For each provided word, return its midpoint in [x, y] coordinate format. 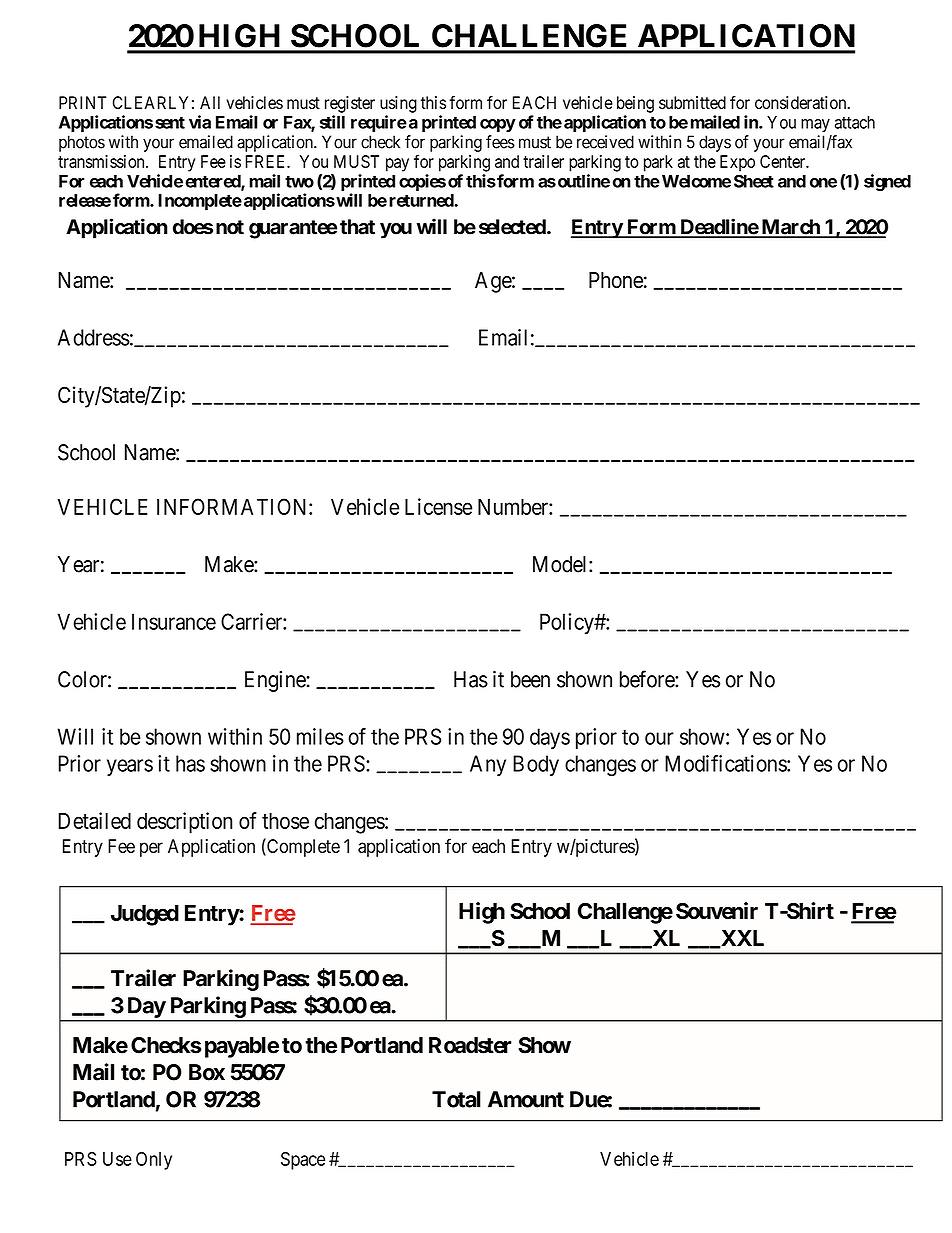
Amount [526, 1099]
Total [456, 1099]
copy [498, 125]
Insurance [174, 621]
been [530, 679]
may [815, 125]
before [648, 679]
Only [154, 1161]
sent [170, 123]
